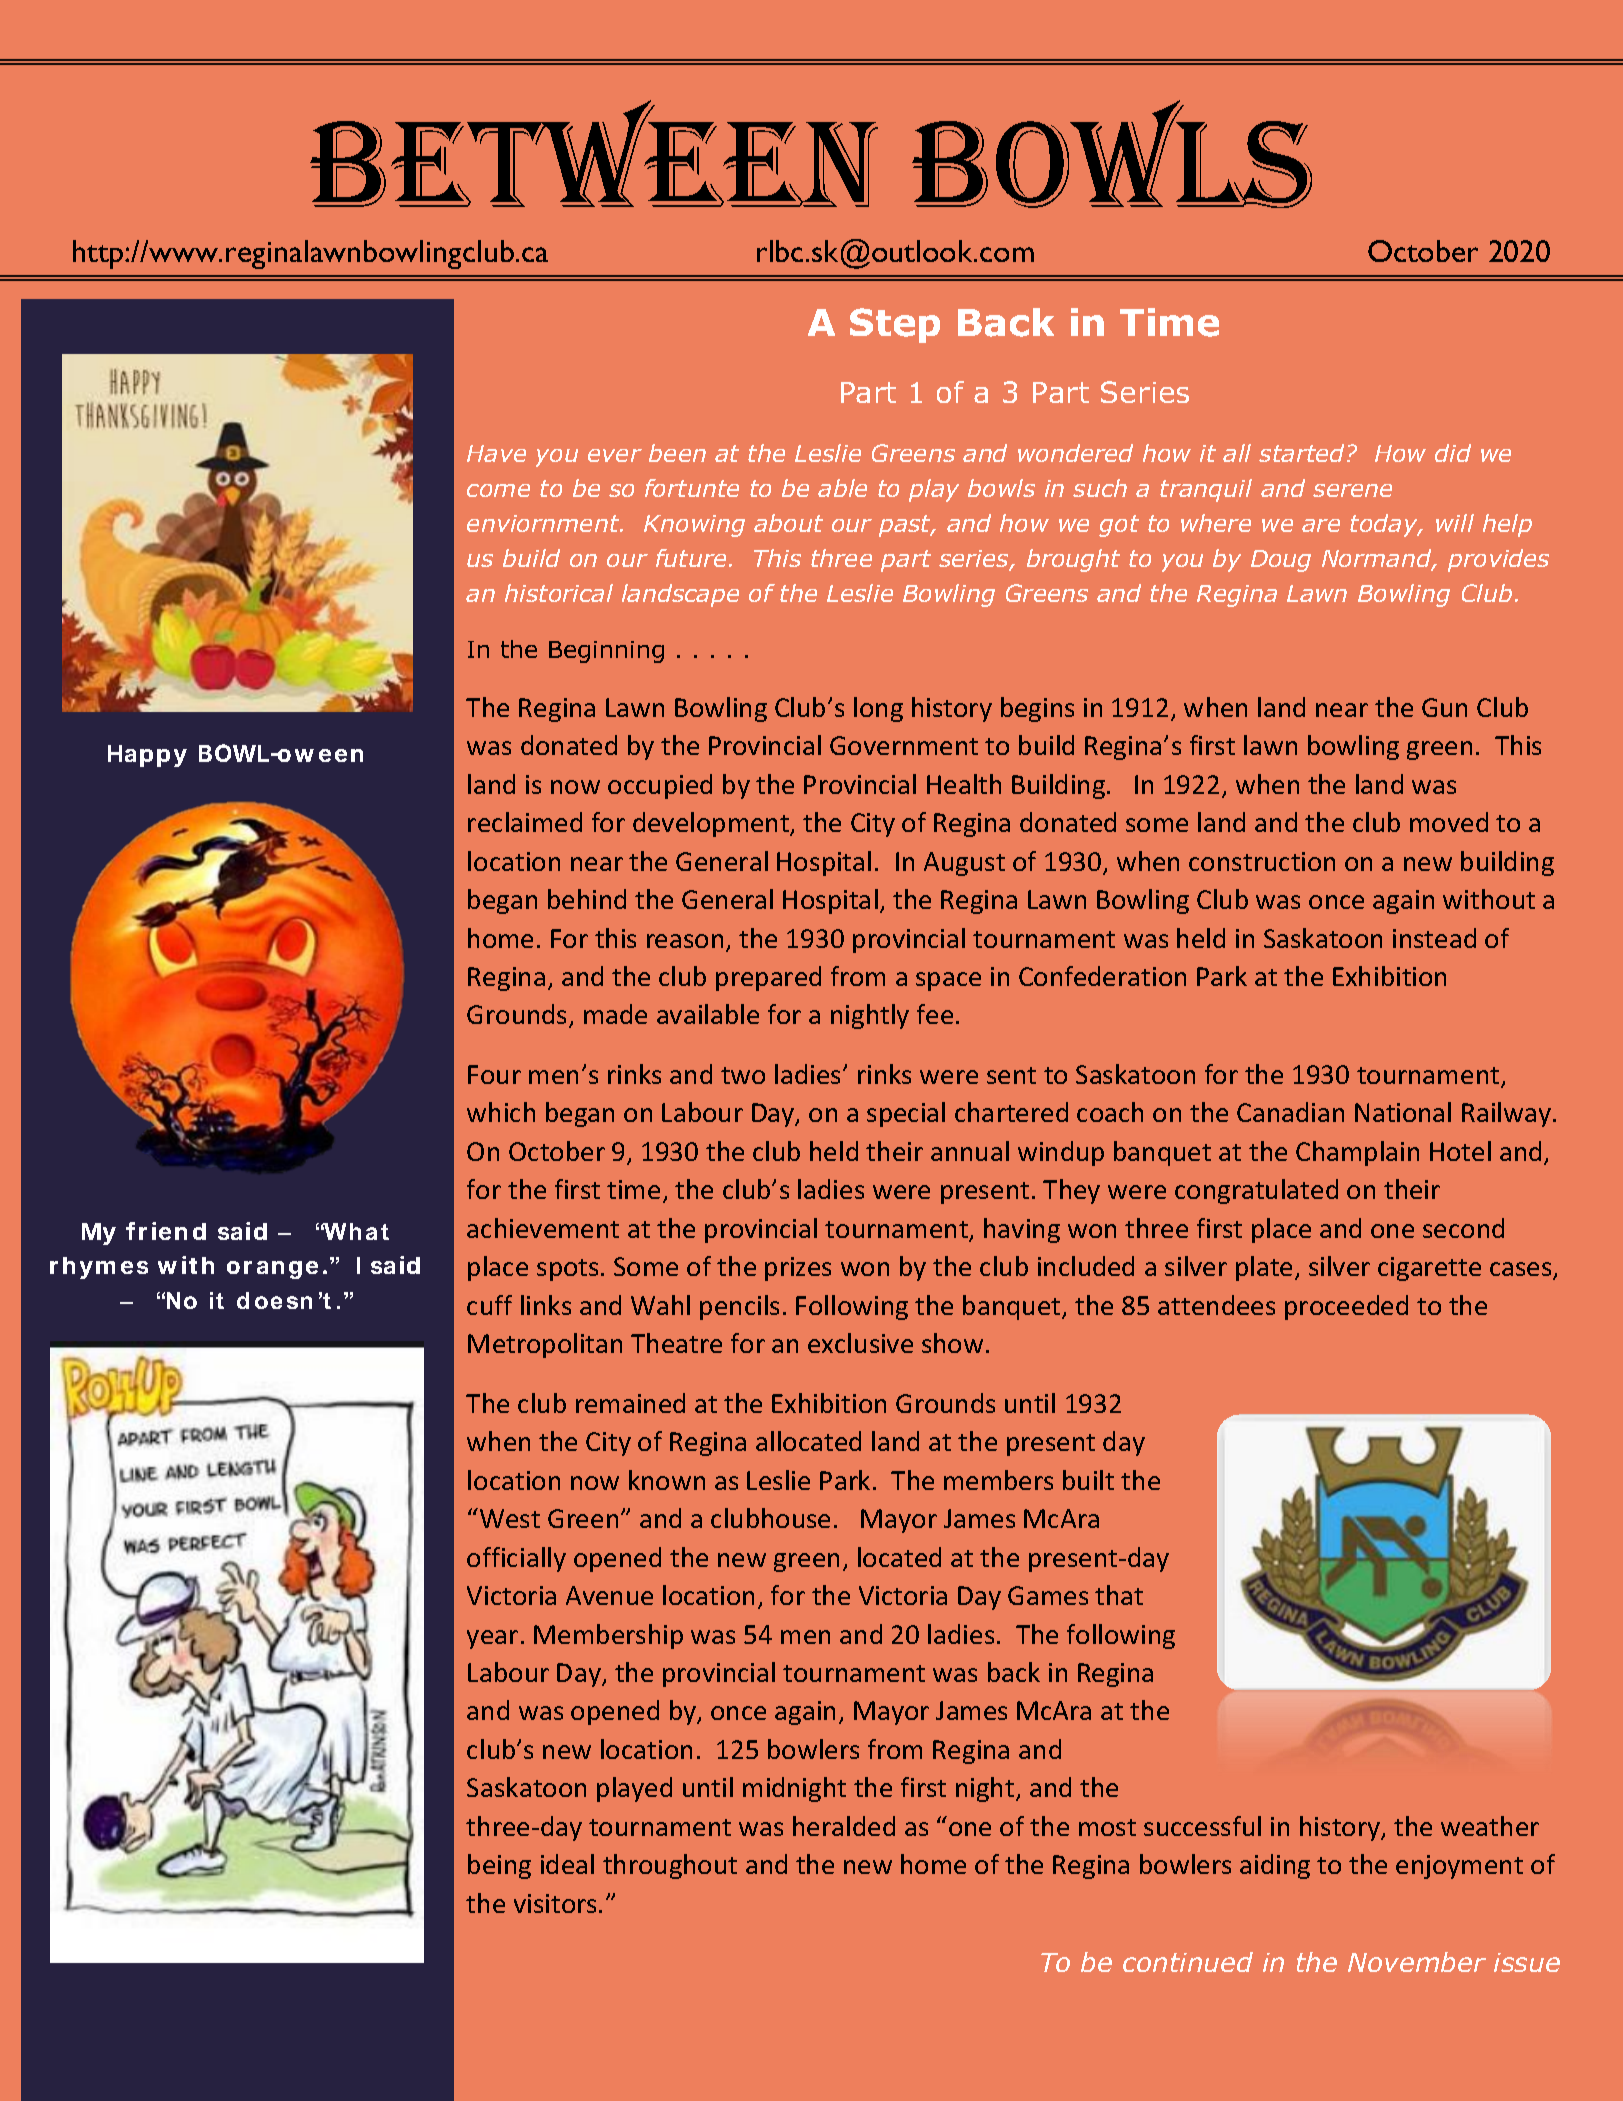 The height and width of the document is (2101, 1623). Describe the element at coordinates (594, 153) in the document. I see `BETWEEN` at that location.
